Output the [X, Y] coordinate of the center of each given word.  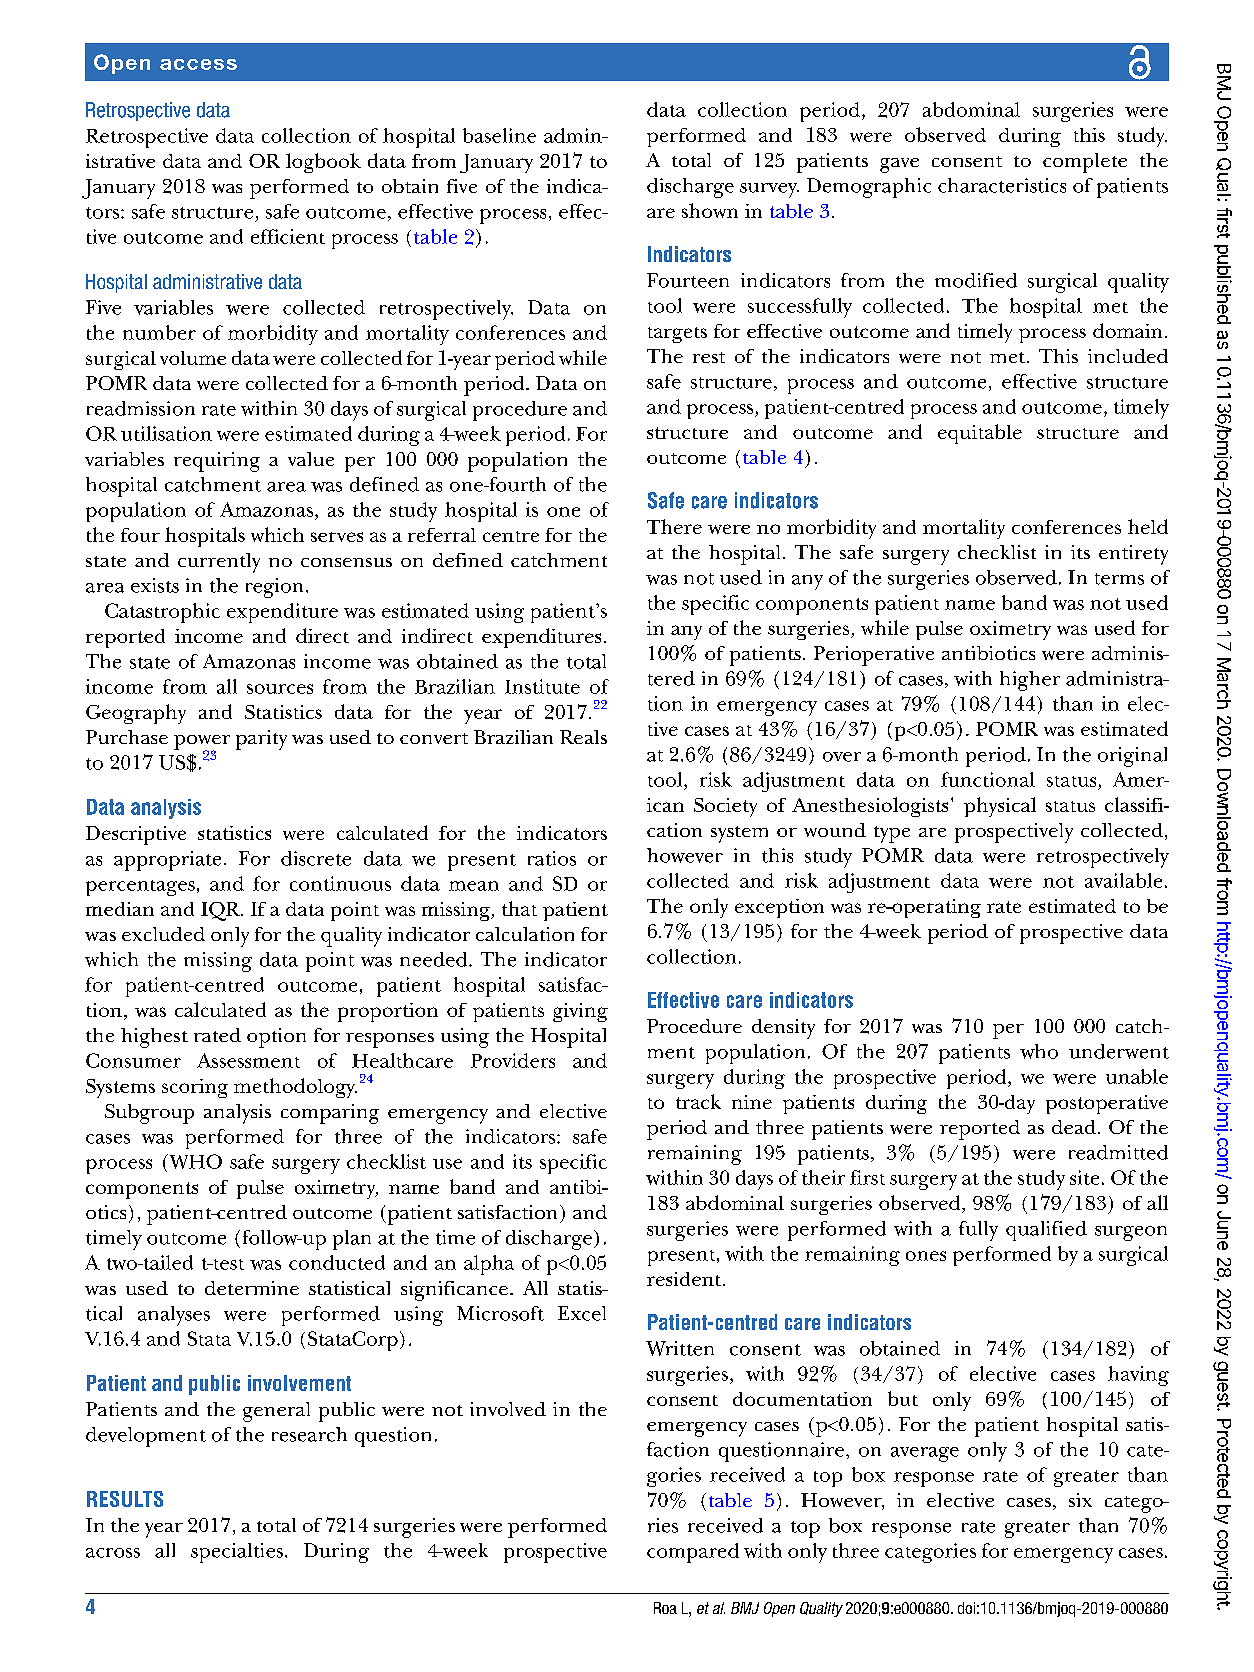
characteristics [1002, 185]
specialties [237, 1553]
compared [693, 1553]
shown [710, 210]
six [1080, 1500]
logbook [323, 163]
